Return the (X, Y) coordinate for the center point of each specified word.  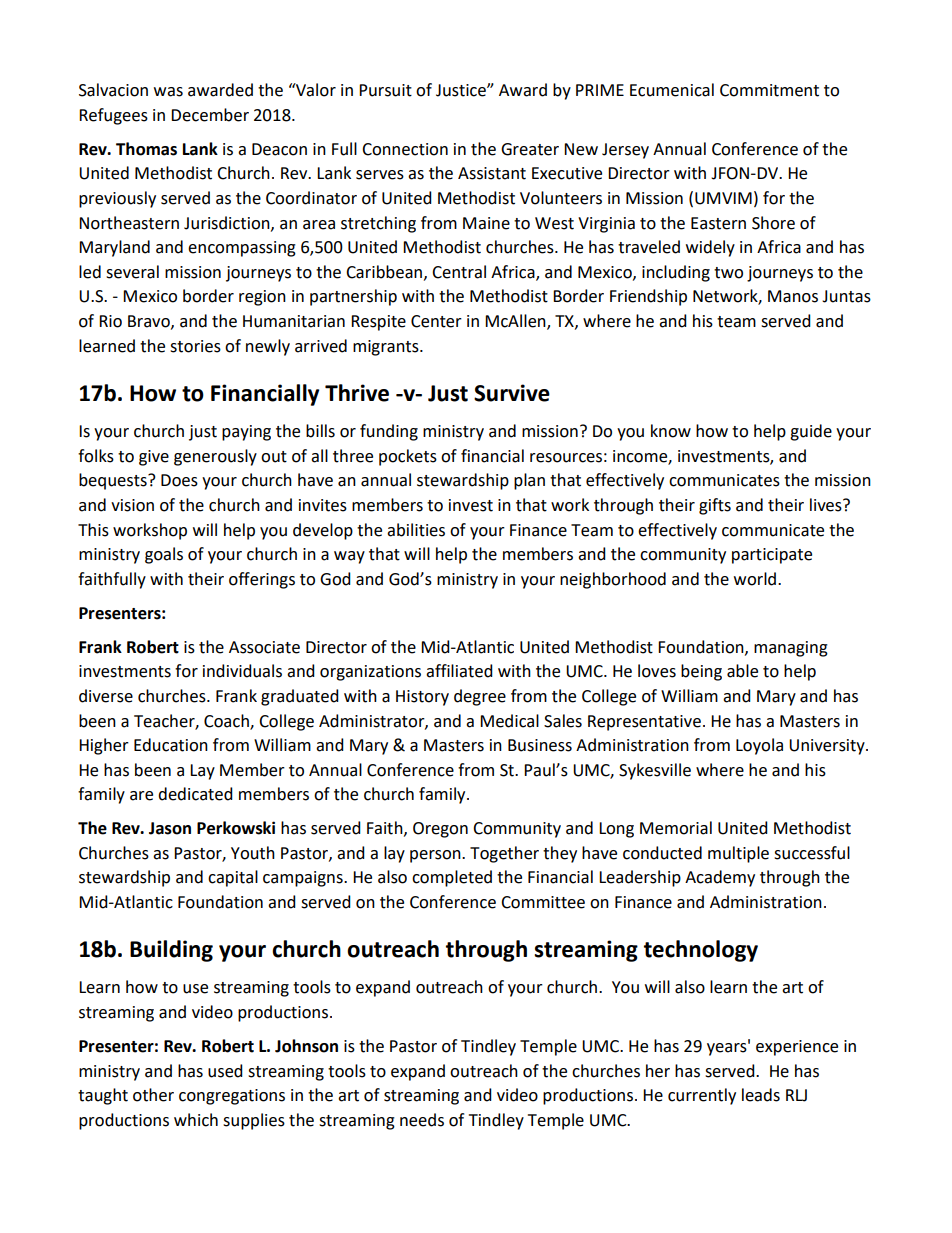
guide (811, 432)
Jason (170, 828)
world (755, 579)
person (436, 856)
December (210, 115)
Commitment (769, 90)
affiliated (459, 671)
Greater (530, 149)
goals (164, 555)
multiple (738, 854)
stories (195, 346)
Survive (512, 393)
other (153, 1095)
